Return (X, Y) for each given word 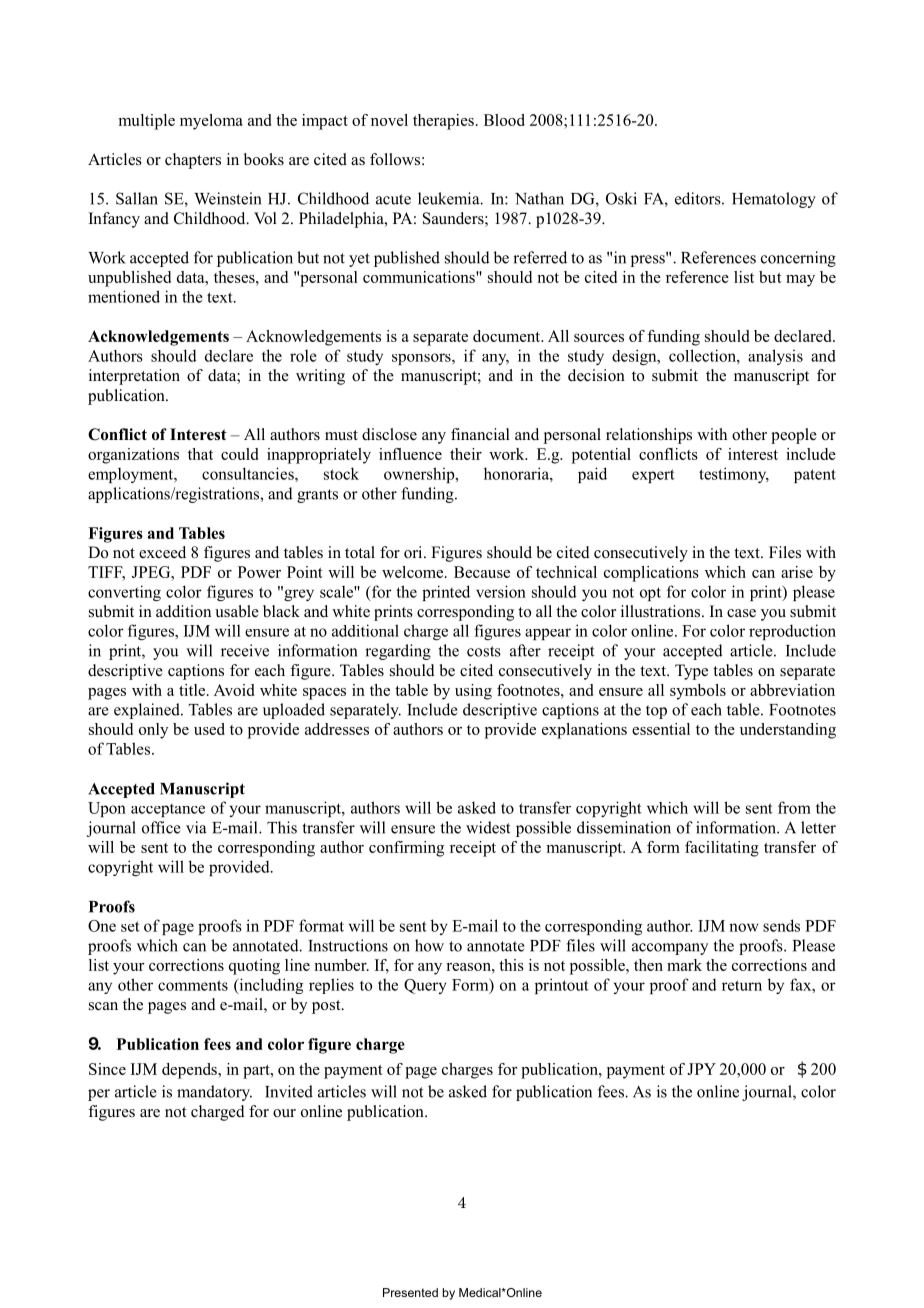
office (161, 827)
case (741, 613)
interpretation (134, 377)
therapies (443, 122)
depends (190, 1071)
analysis (775, 357)
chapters (193, 161)
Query (425, 986)
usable (237, 611)
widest (488, 827)
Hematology (774, 200)
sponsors (422, 359)
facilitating (722, 849)
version (501, 591)
